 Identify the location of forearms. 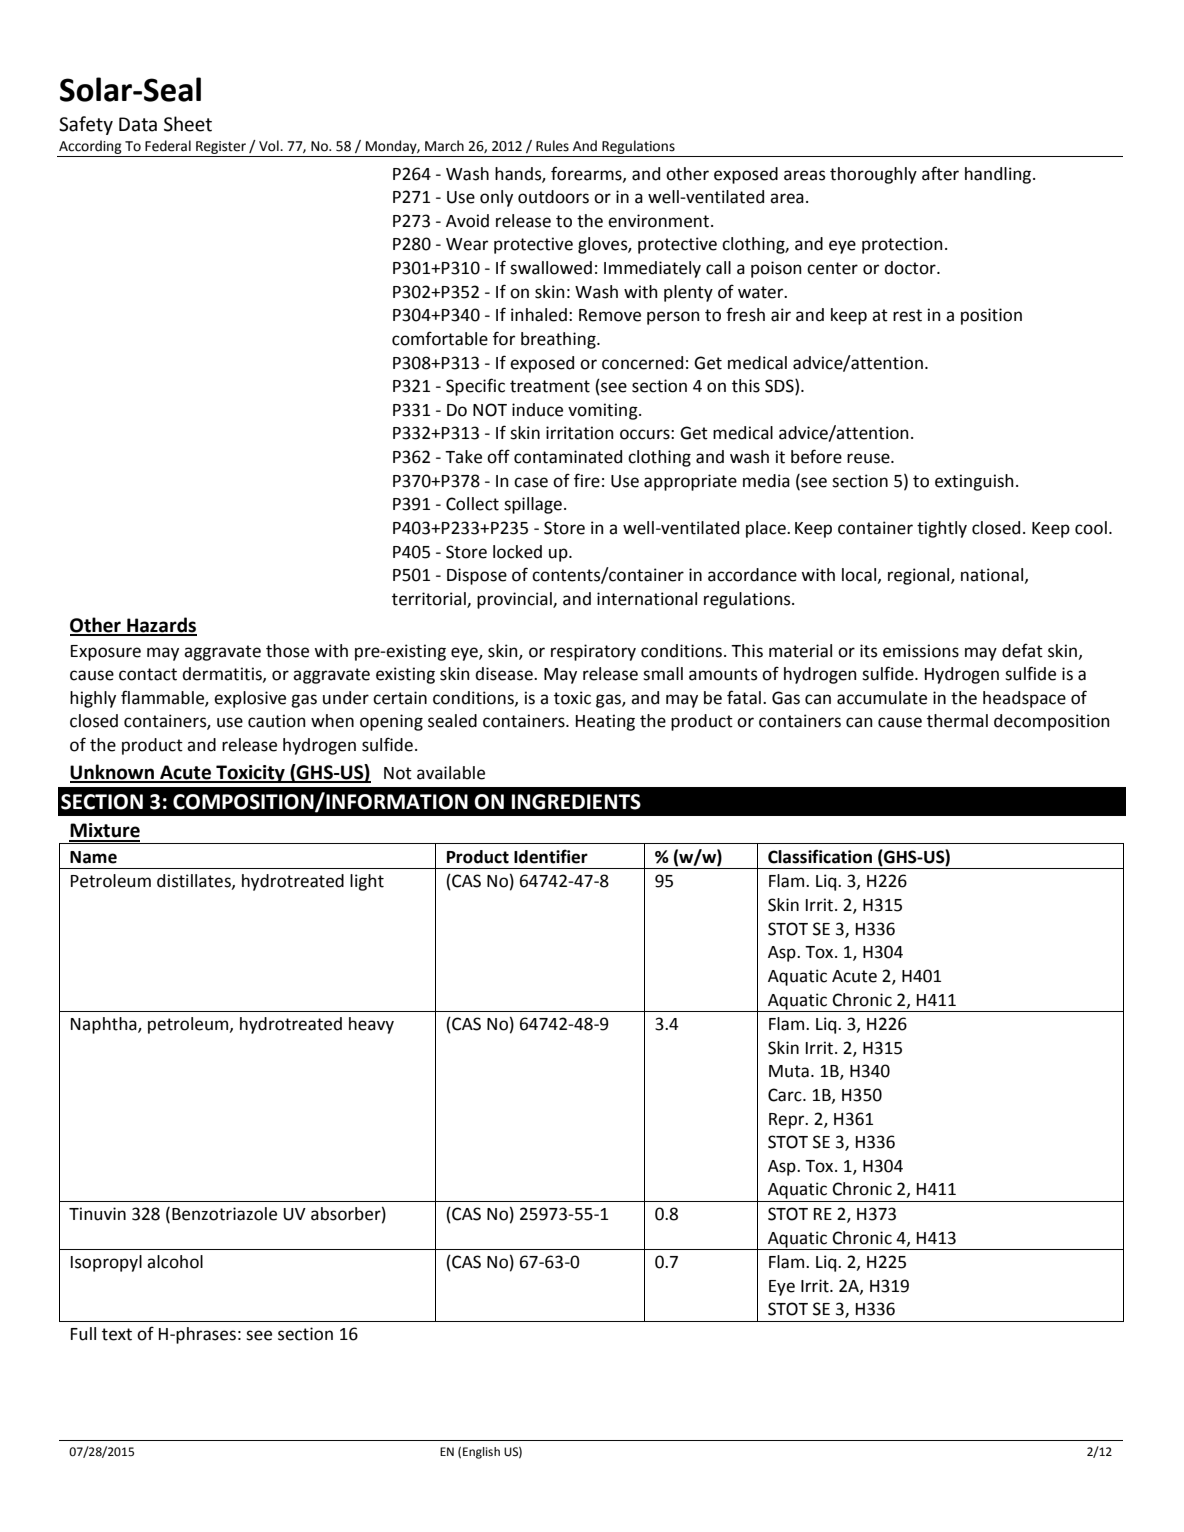
(587, 174).
